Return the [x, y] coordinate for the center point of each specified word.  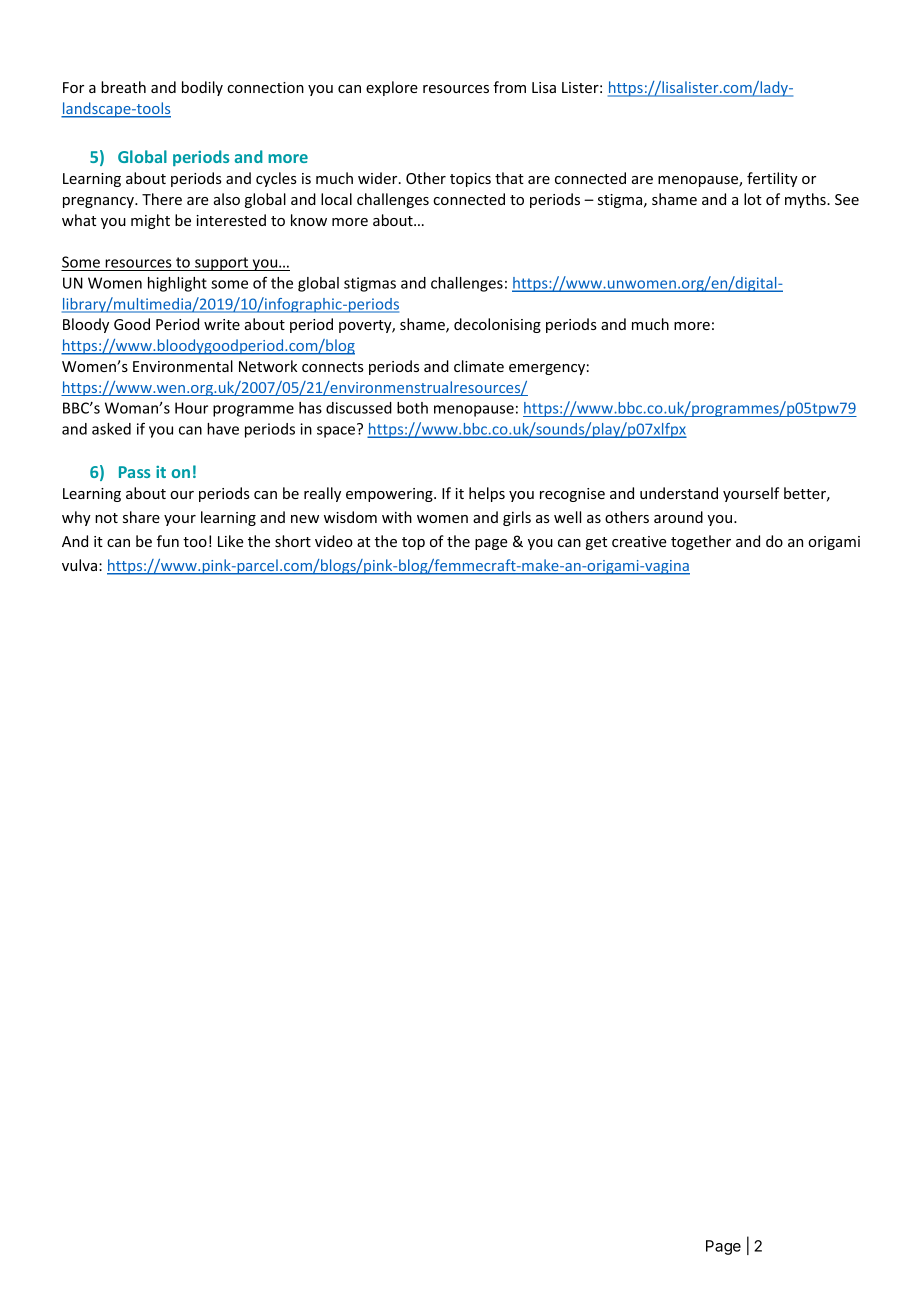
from [509, 87]
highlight [177, 284]
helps [487, 494]
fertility [772, 179]
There [162, 199]
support [222, 264]
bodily [202, 88]
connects [333, 367]
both [412, 408]
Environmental [183, 366]
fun [168, 541]
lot [753, 199]
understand [679, 493]
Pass [135, 472]
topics [470, 180]
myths [806, 200]
